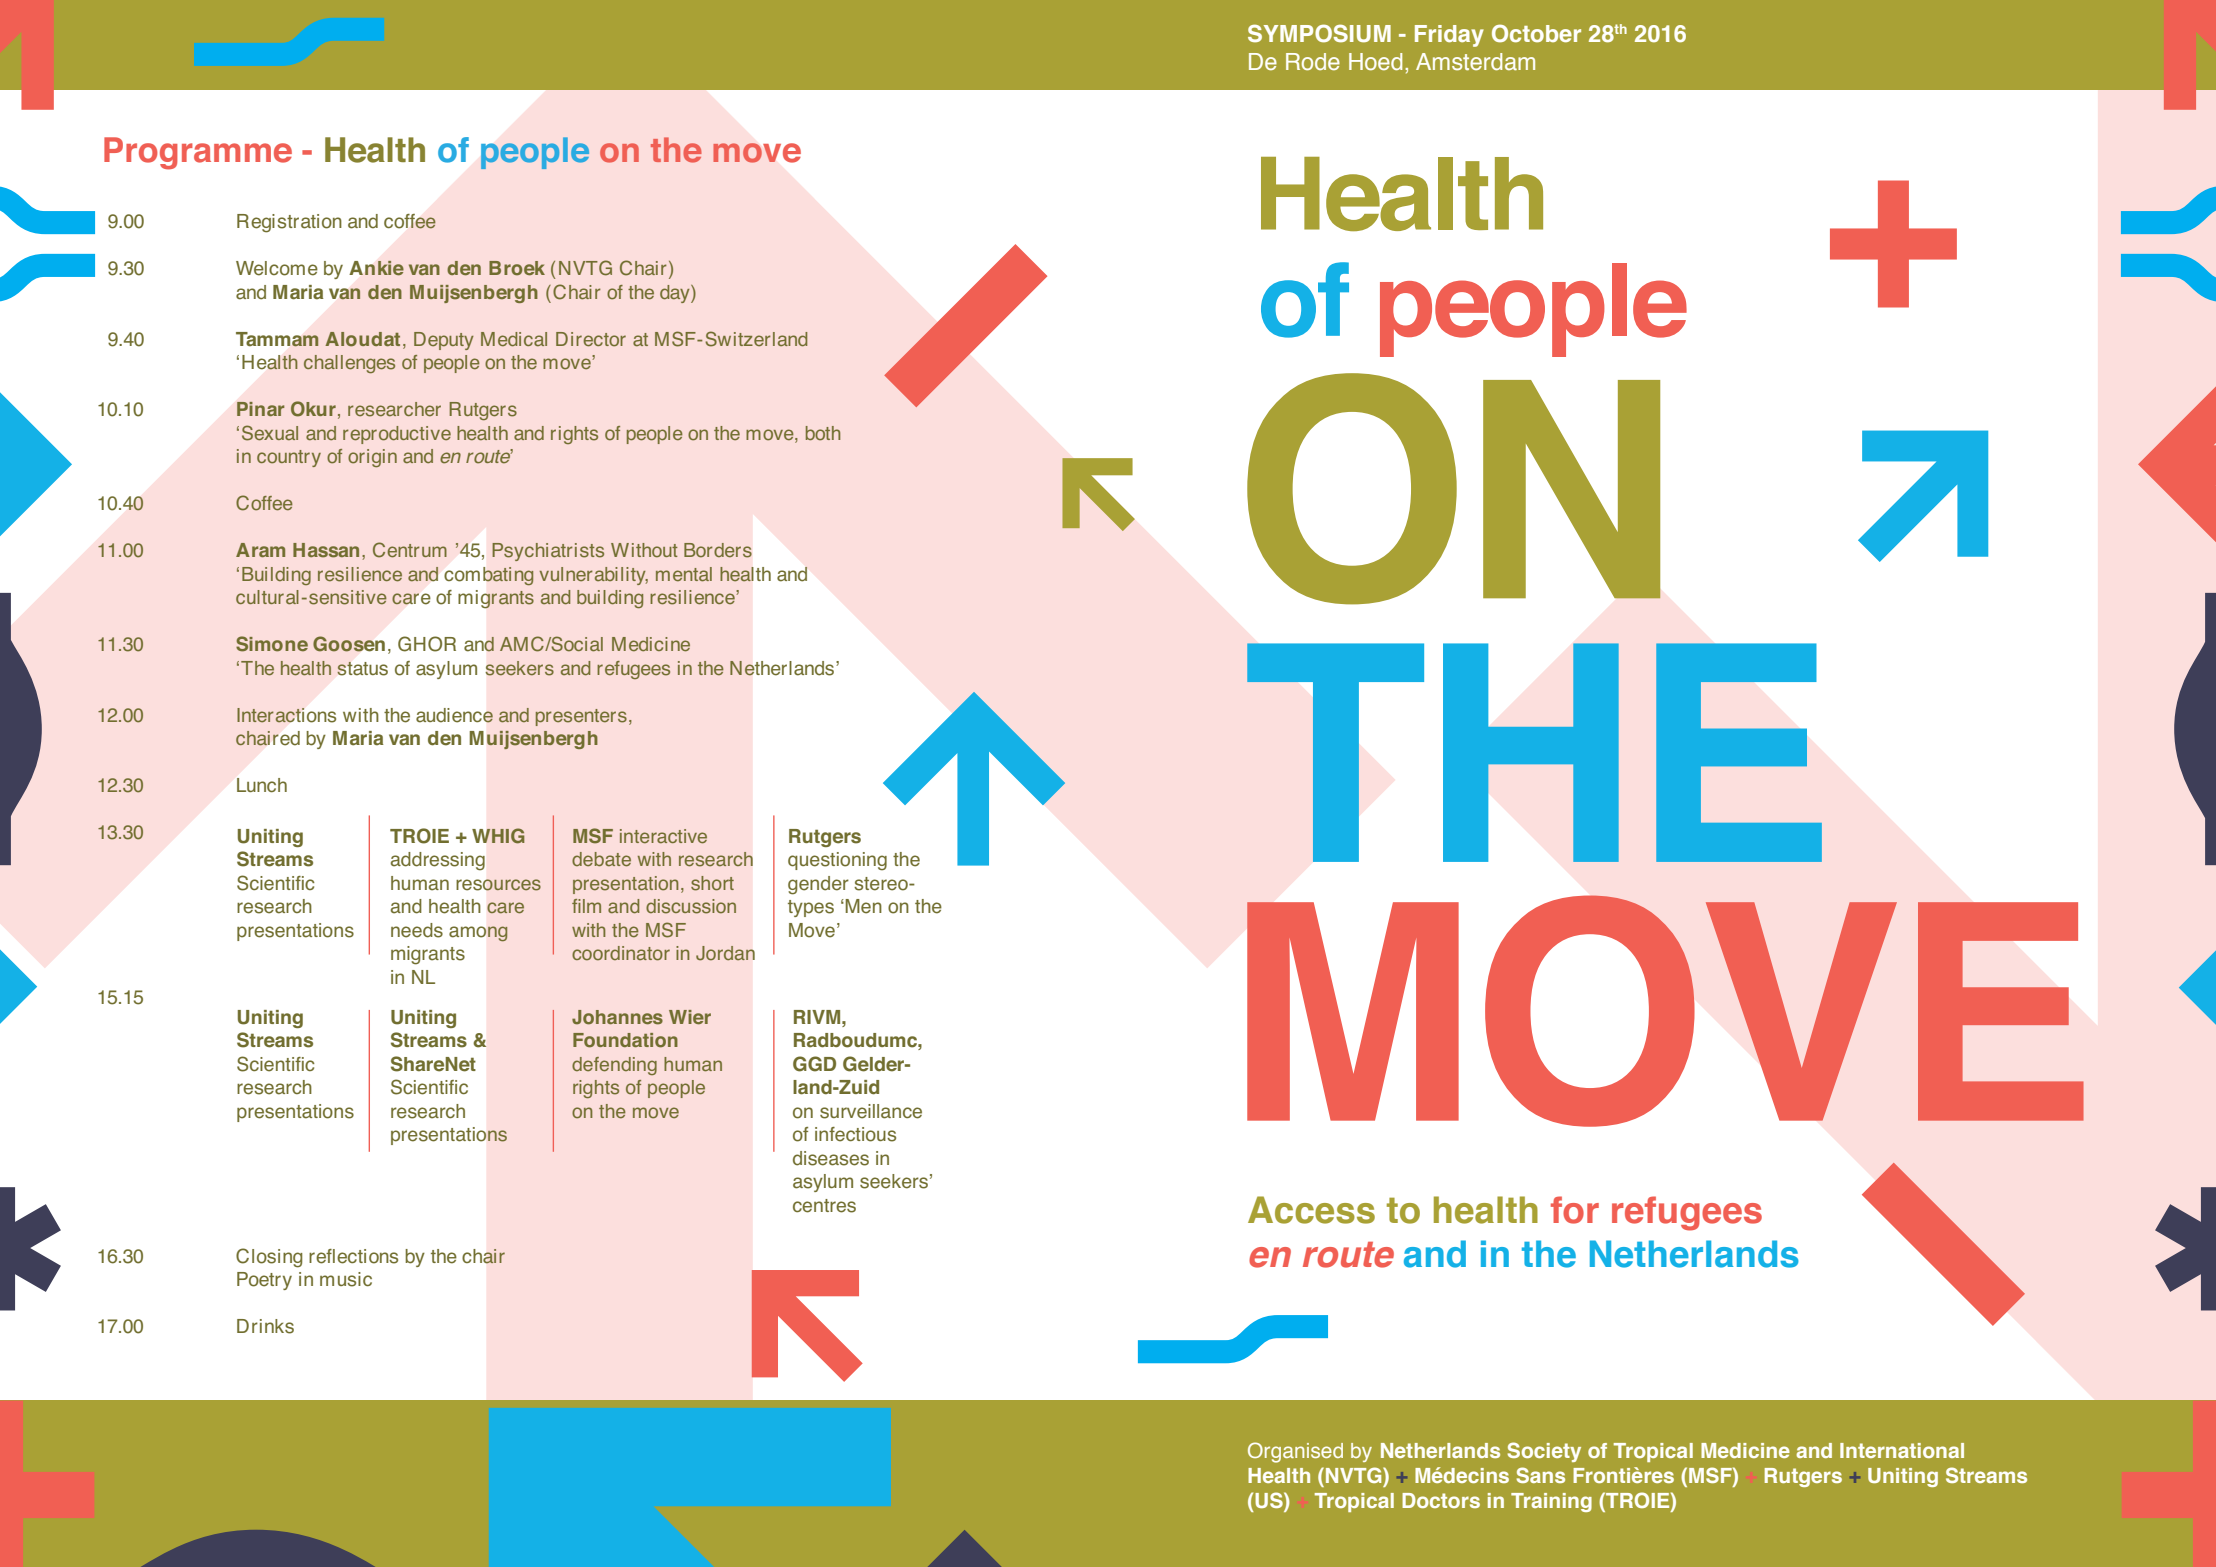  I want to click on October, so click(1536, 33).
